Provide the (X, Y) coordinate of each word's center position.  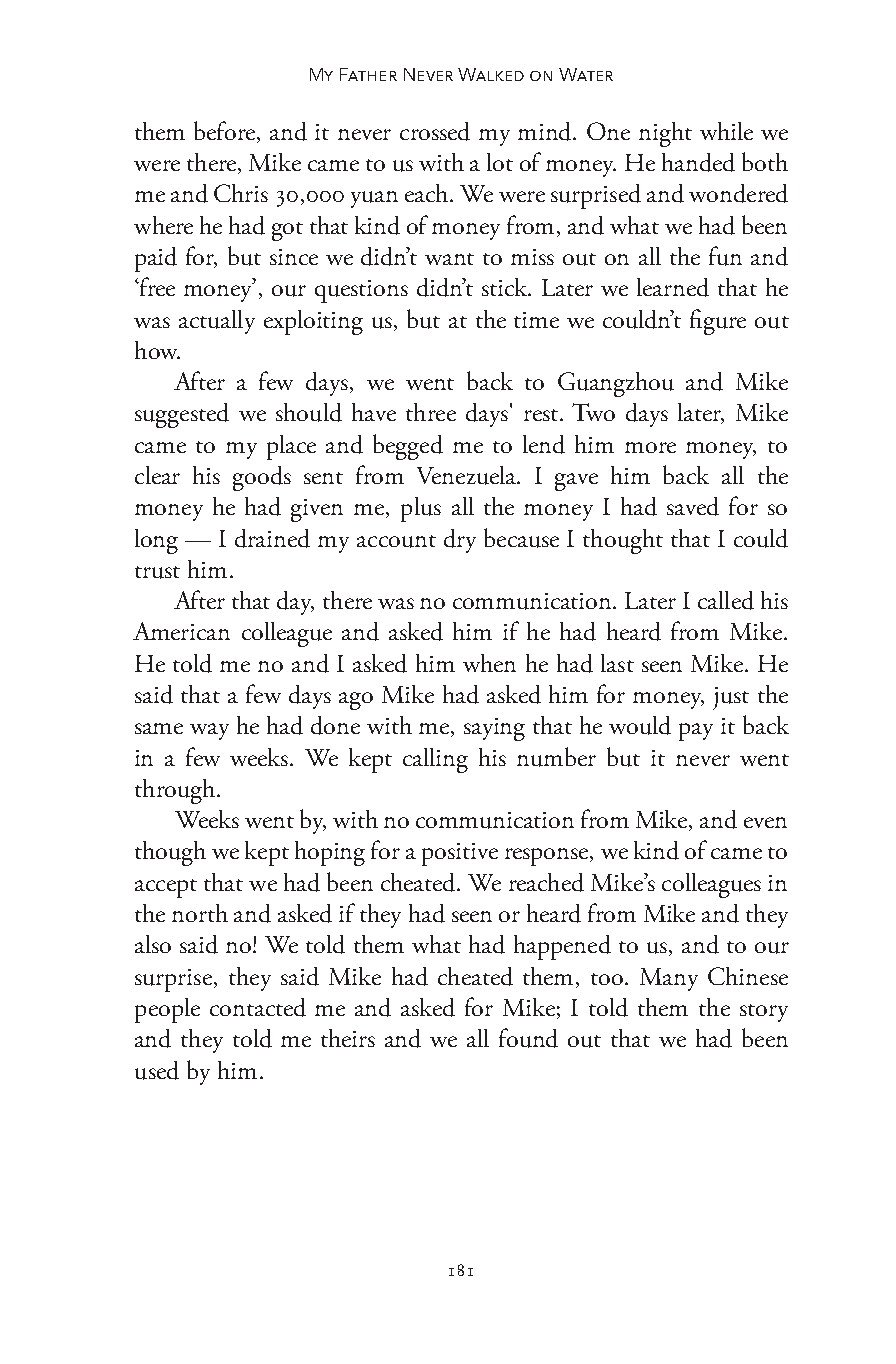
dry (460, 541)
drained (272, 538)
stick (506, 287)
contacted (258, 1007)
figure (718, 322)
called (726, 600)
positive (460, 854)
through (175, 791)
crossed (435, 131)
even (765, 822)
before (226, 132)
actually (217, 322)
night (665, 134)
